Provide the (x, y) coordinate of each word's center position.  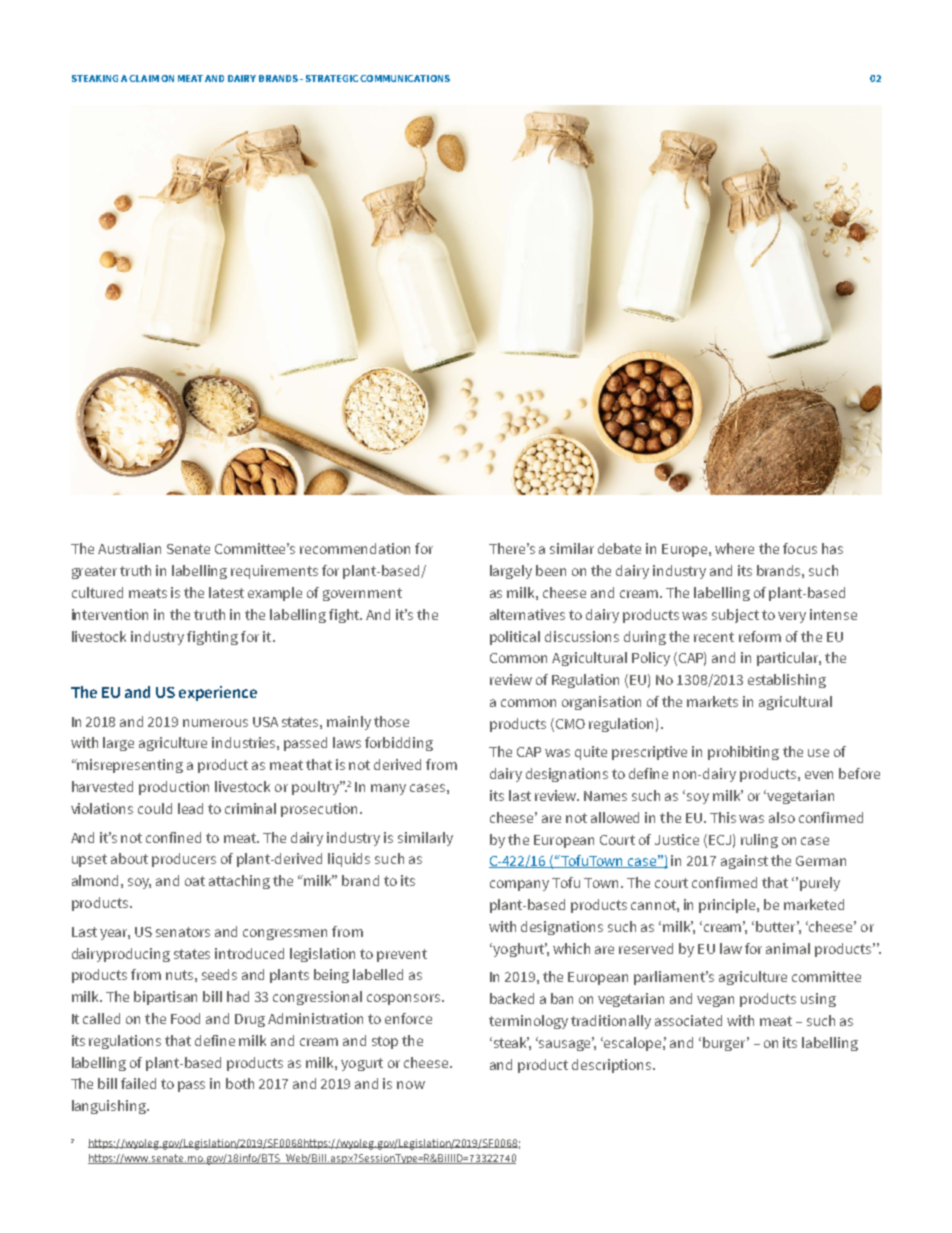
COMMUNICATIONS (405, 78)
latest (226, 592)
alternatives (527, 614)
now (411, 1085)
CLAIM (144, 78)
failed (138, 1083)
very (792, 617)
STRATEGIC (332, 78)
